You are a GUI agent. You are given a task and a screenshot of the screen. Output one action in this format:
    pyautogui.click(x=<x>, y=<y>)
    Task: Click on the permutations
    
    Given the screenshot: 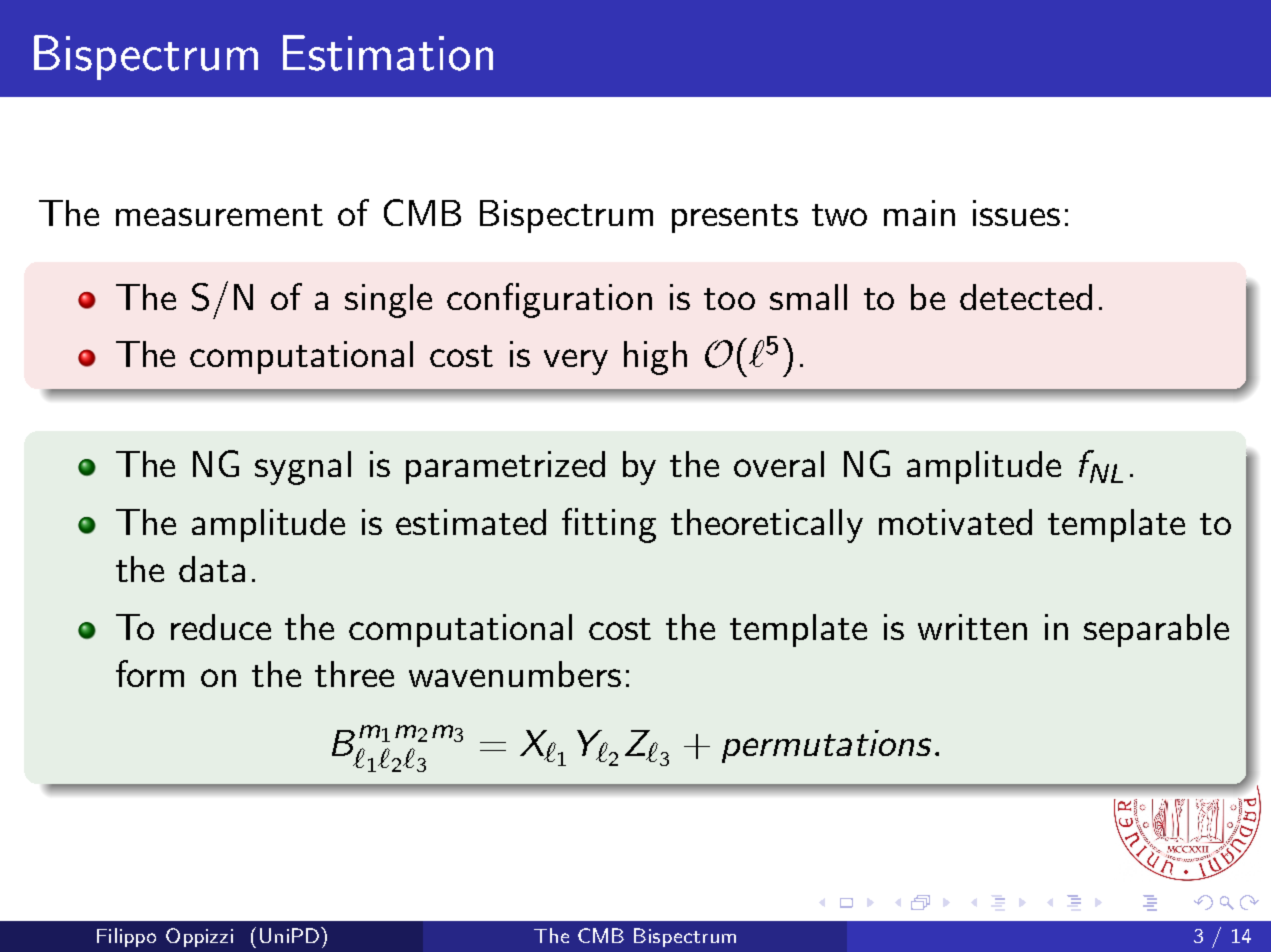 What is the action you would take?
    pyautogui.click(x=826, y=746)
